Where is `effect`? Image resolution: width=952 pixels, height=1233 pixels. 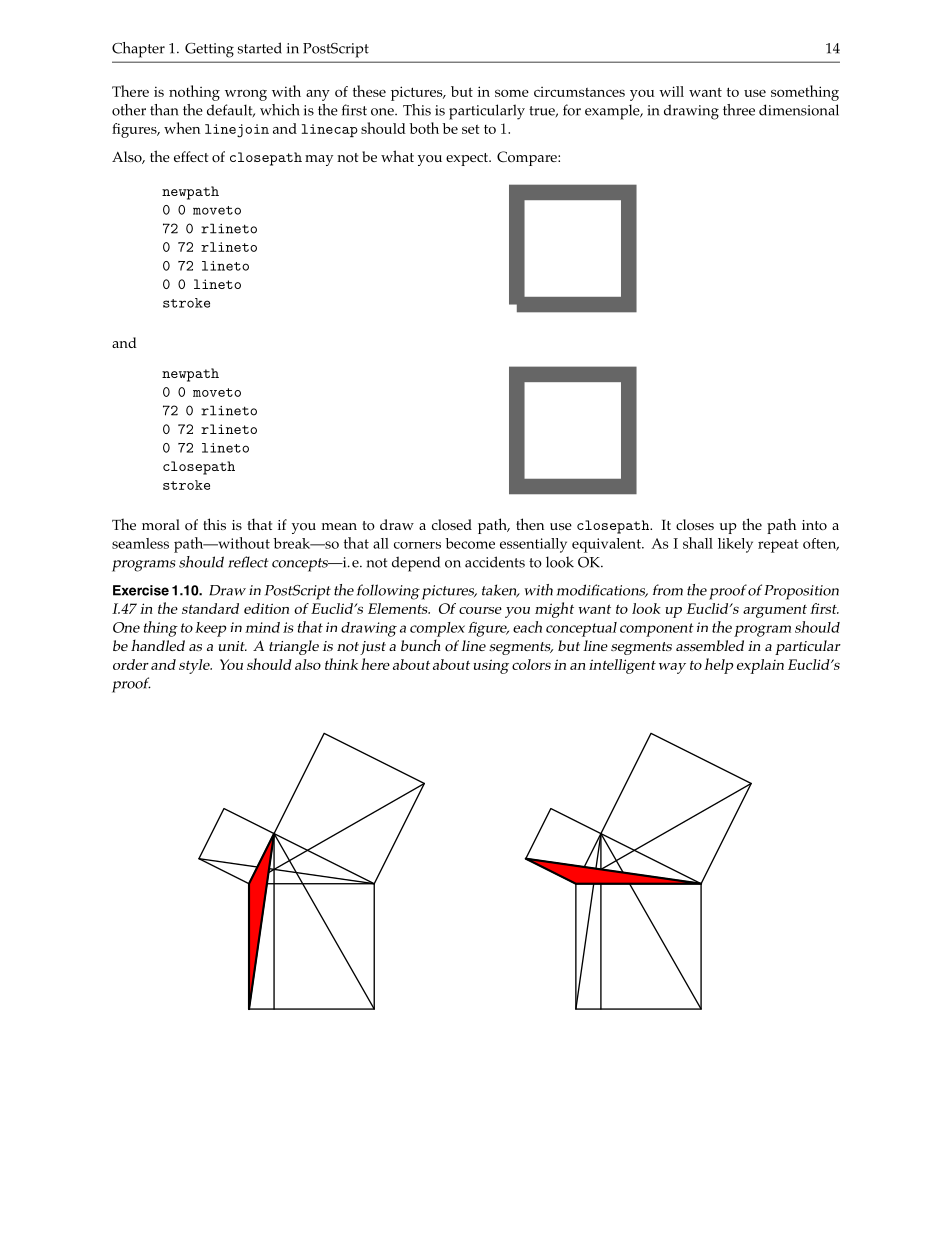 effect is located at coordinates (191, 156).
